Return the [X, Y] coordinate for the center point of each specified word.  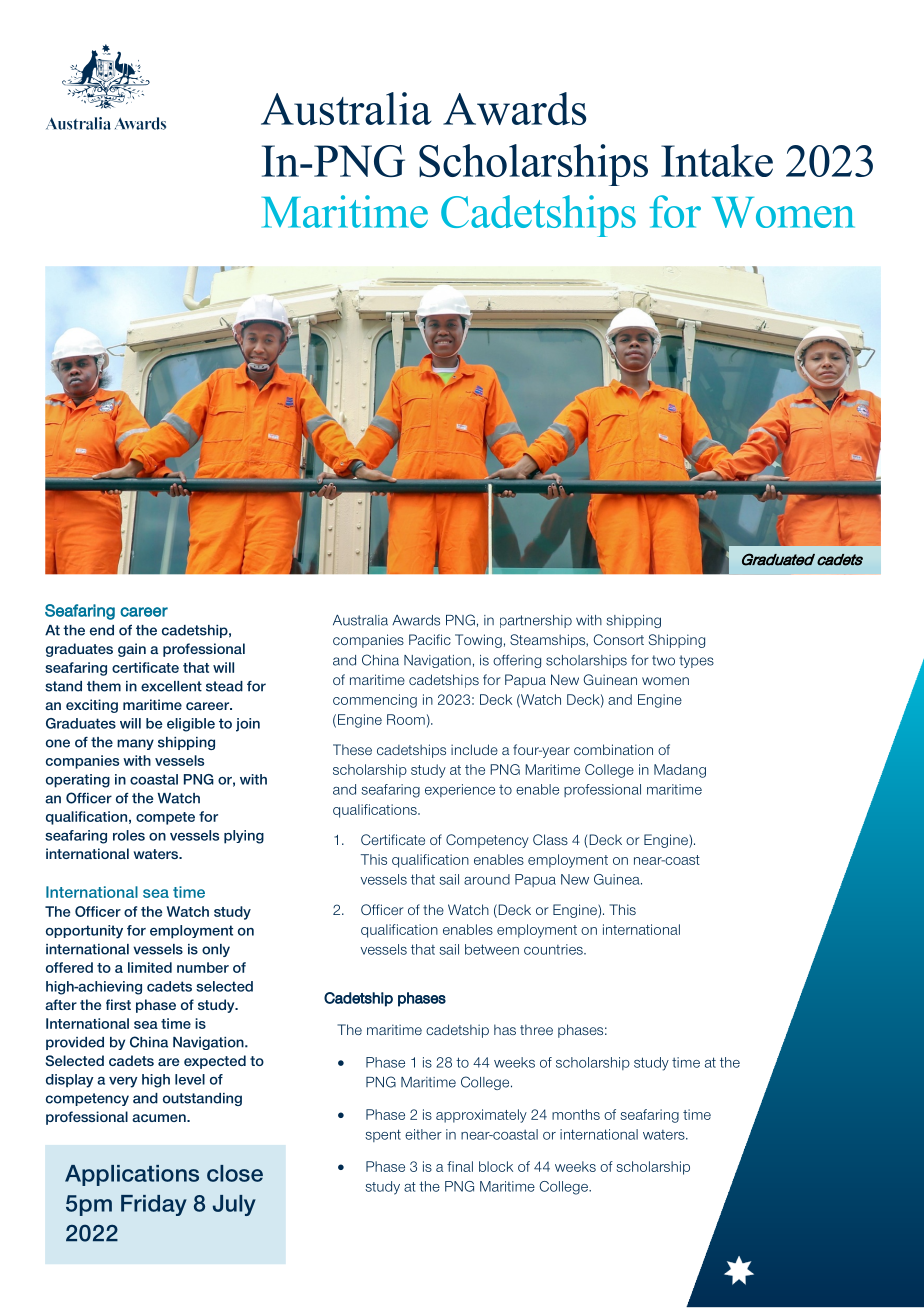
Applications [132, 1175]
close [235, 1173]
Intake [717, 160]
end [102, 630]
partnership [536, 621]
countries [554, 949]
